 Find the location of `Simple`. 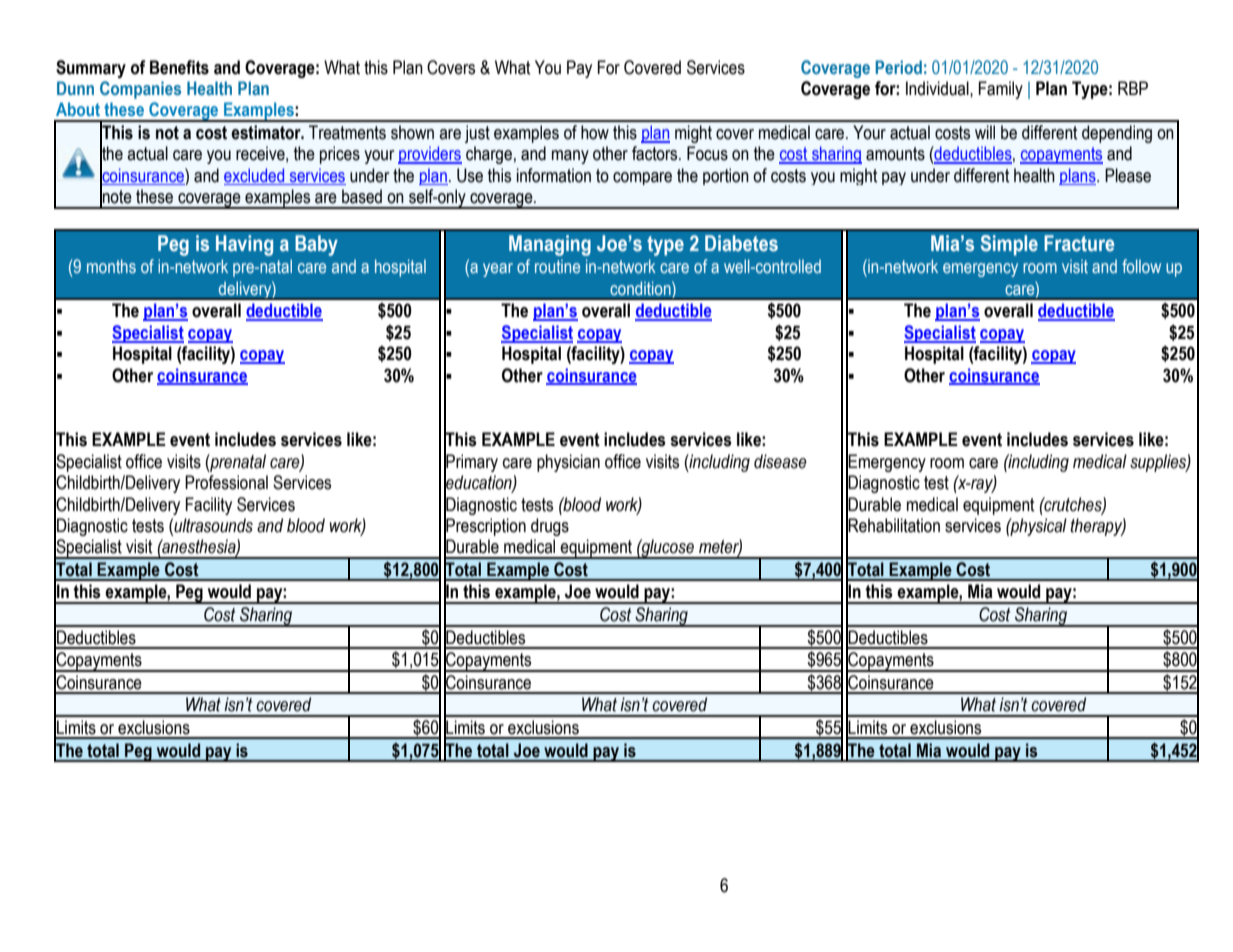

Simple is located at coordinates (1009, 245).
